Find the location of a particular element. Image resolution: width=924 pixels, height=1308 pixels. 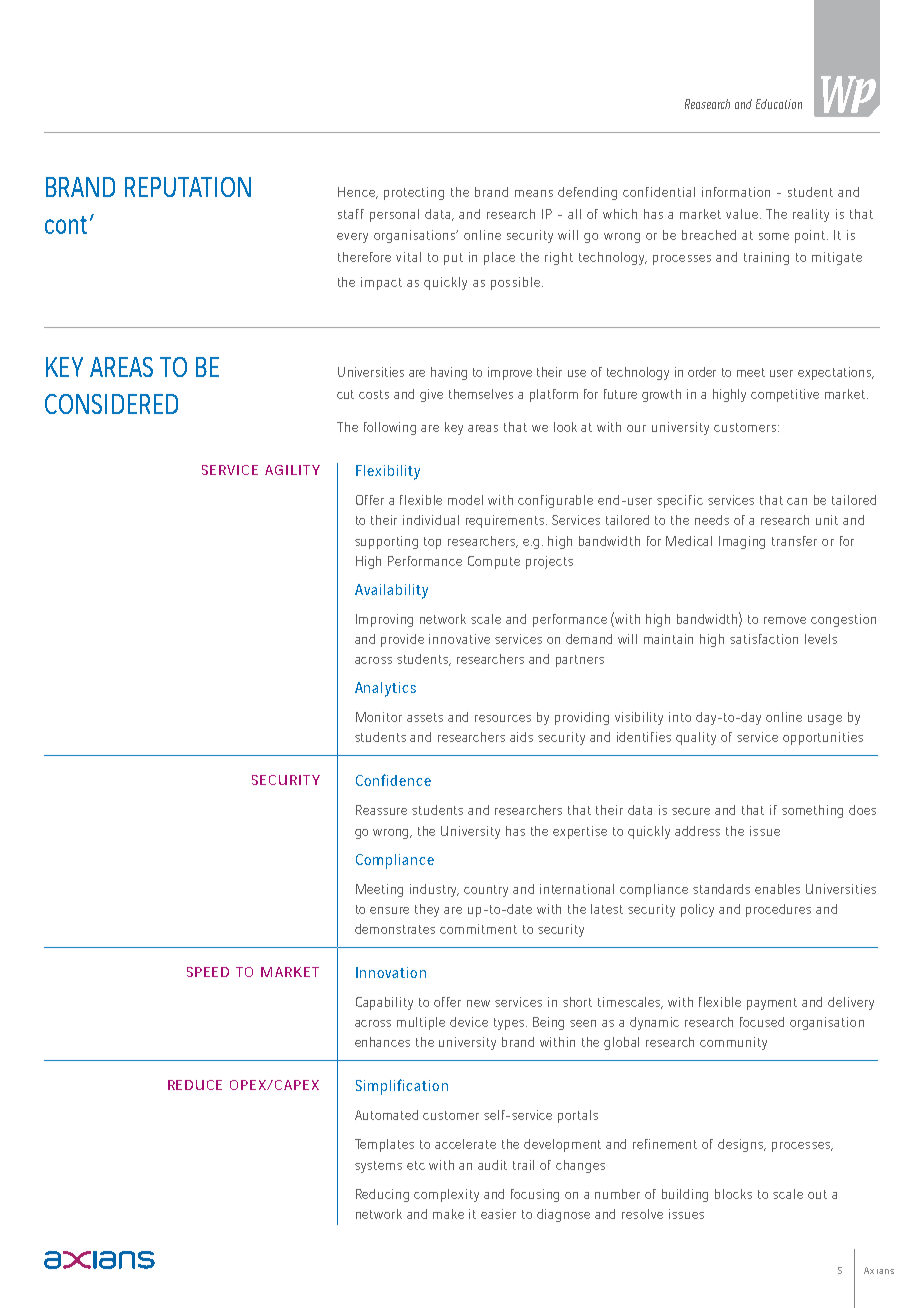

country is located at coordinates (486, 891).
